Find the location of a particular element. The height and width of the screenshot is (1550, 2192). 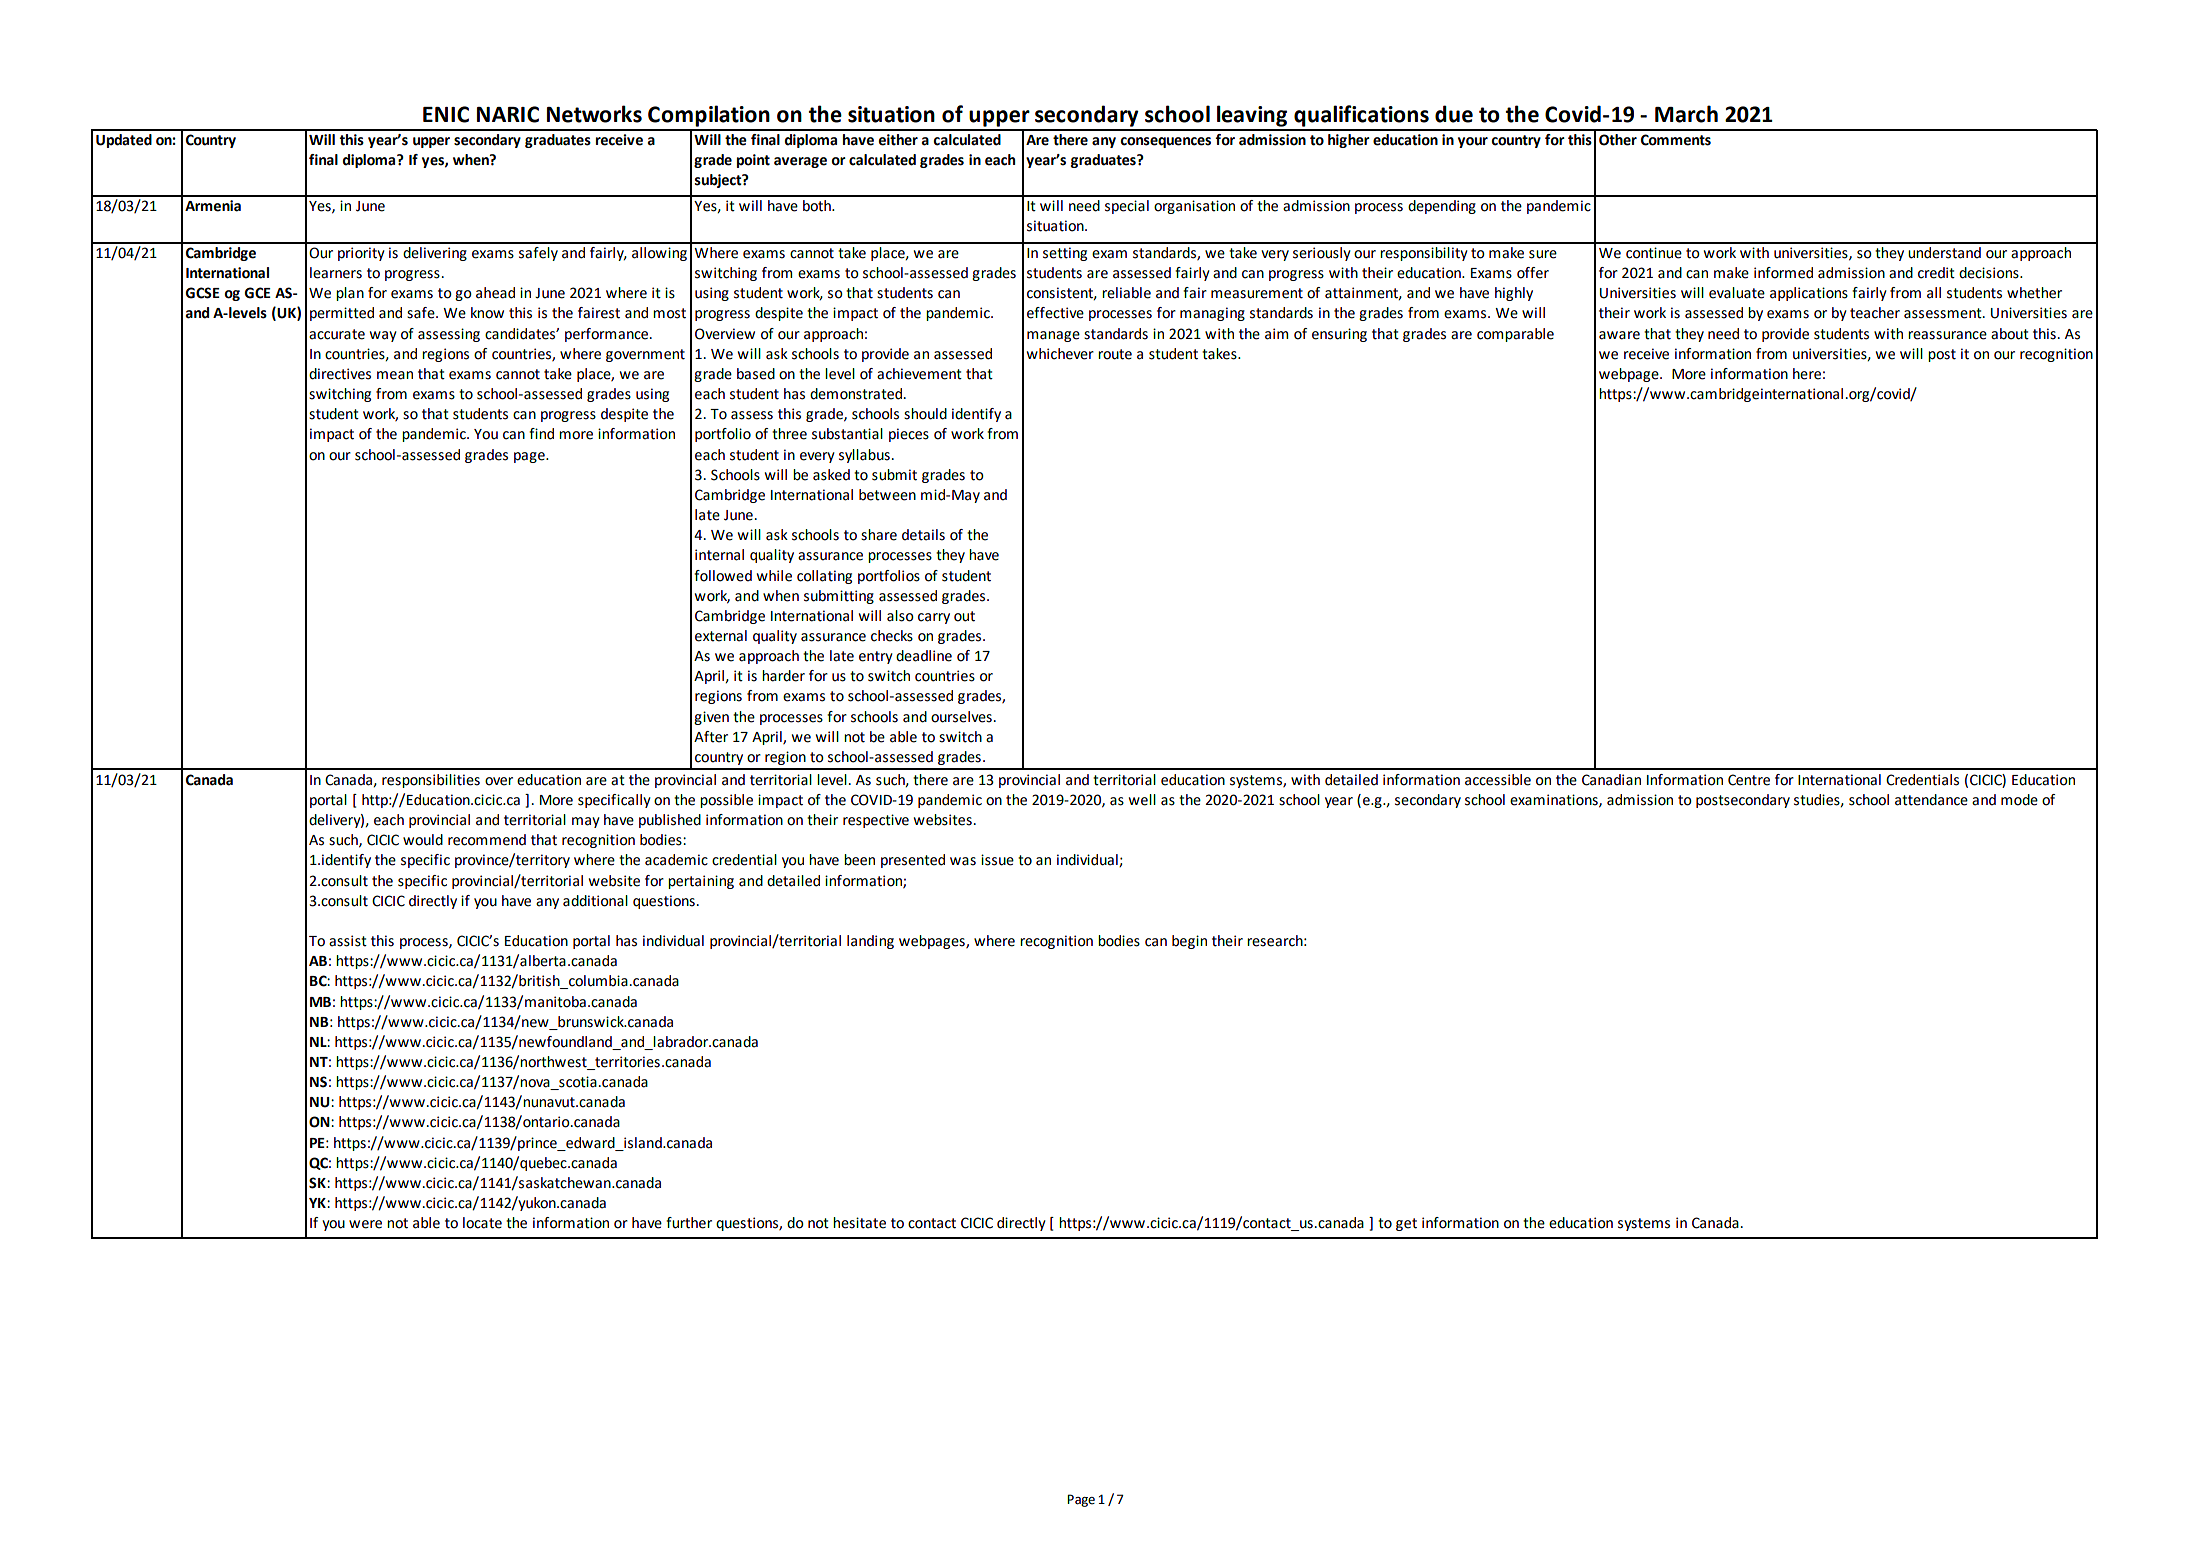

Comments is located at coordinates (1676, 140).
